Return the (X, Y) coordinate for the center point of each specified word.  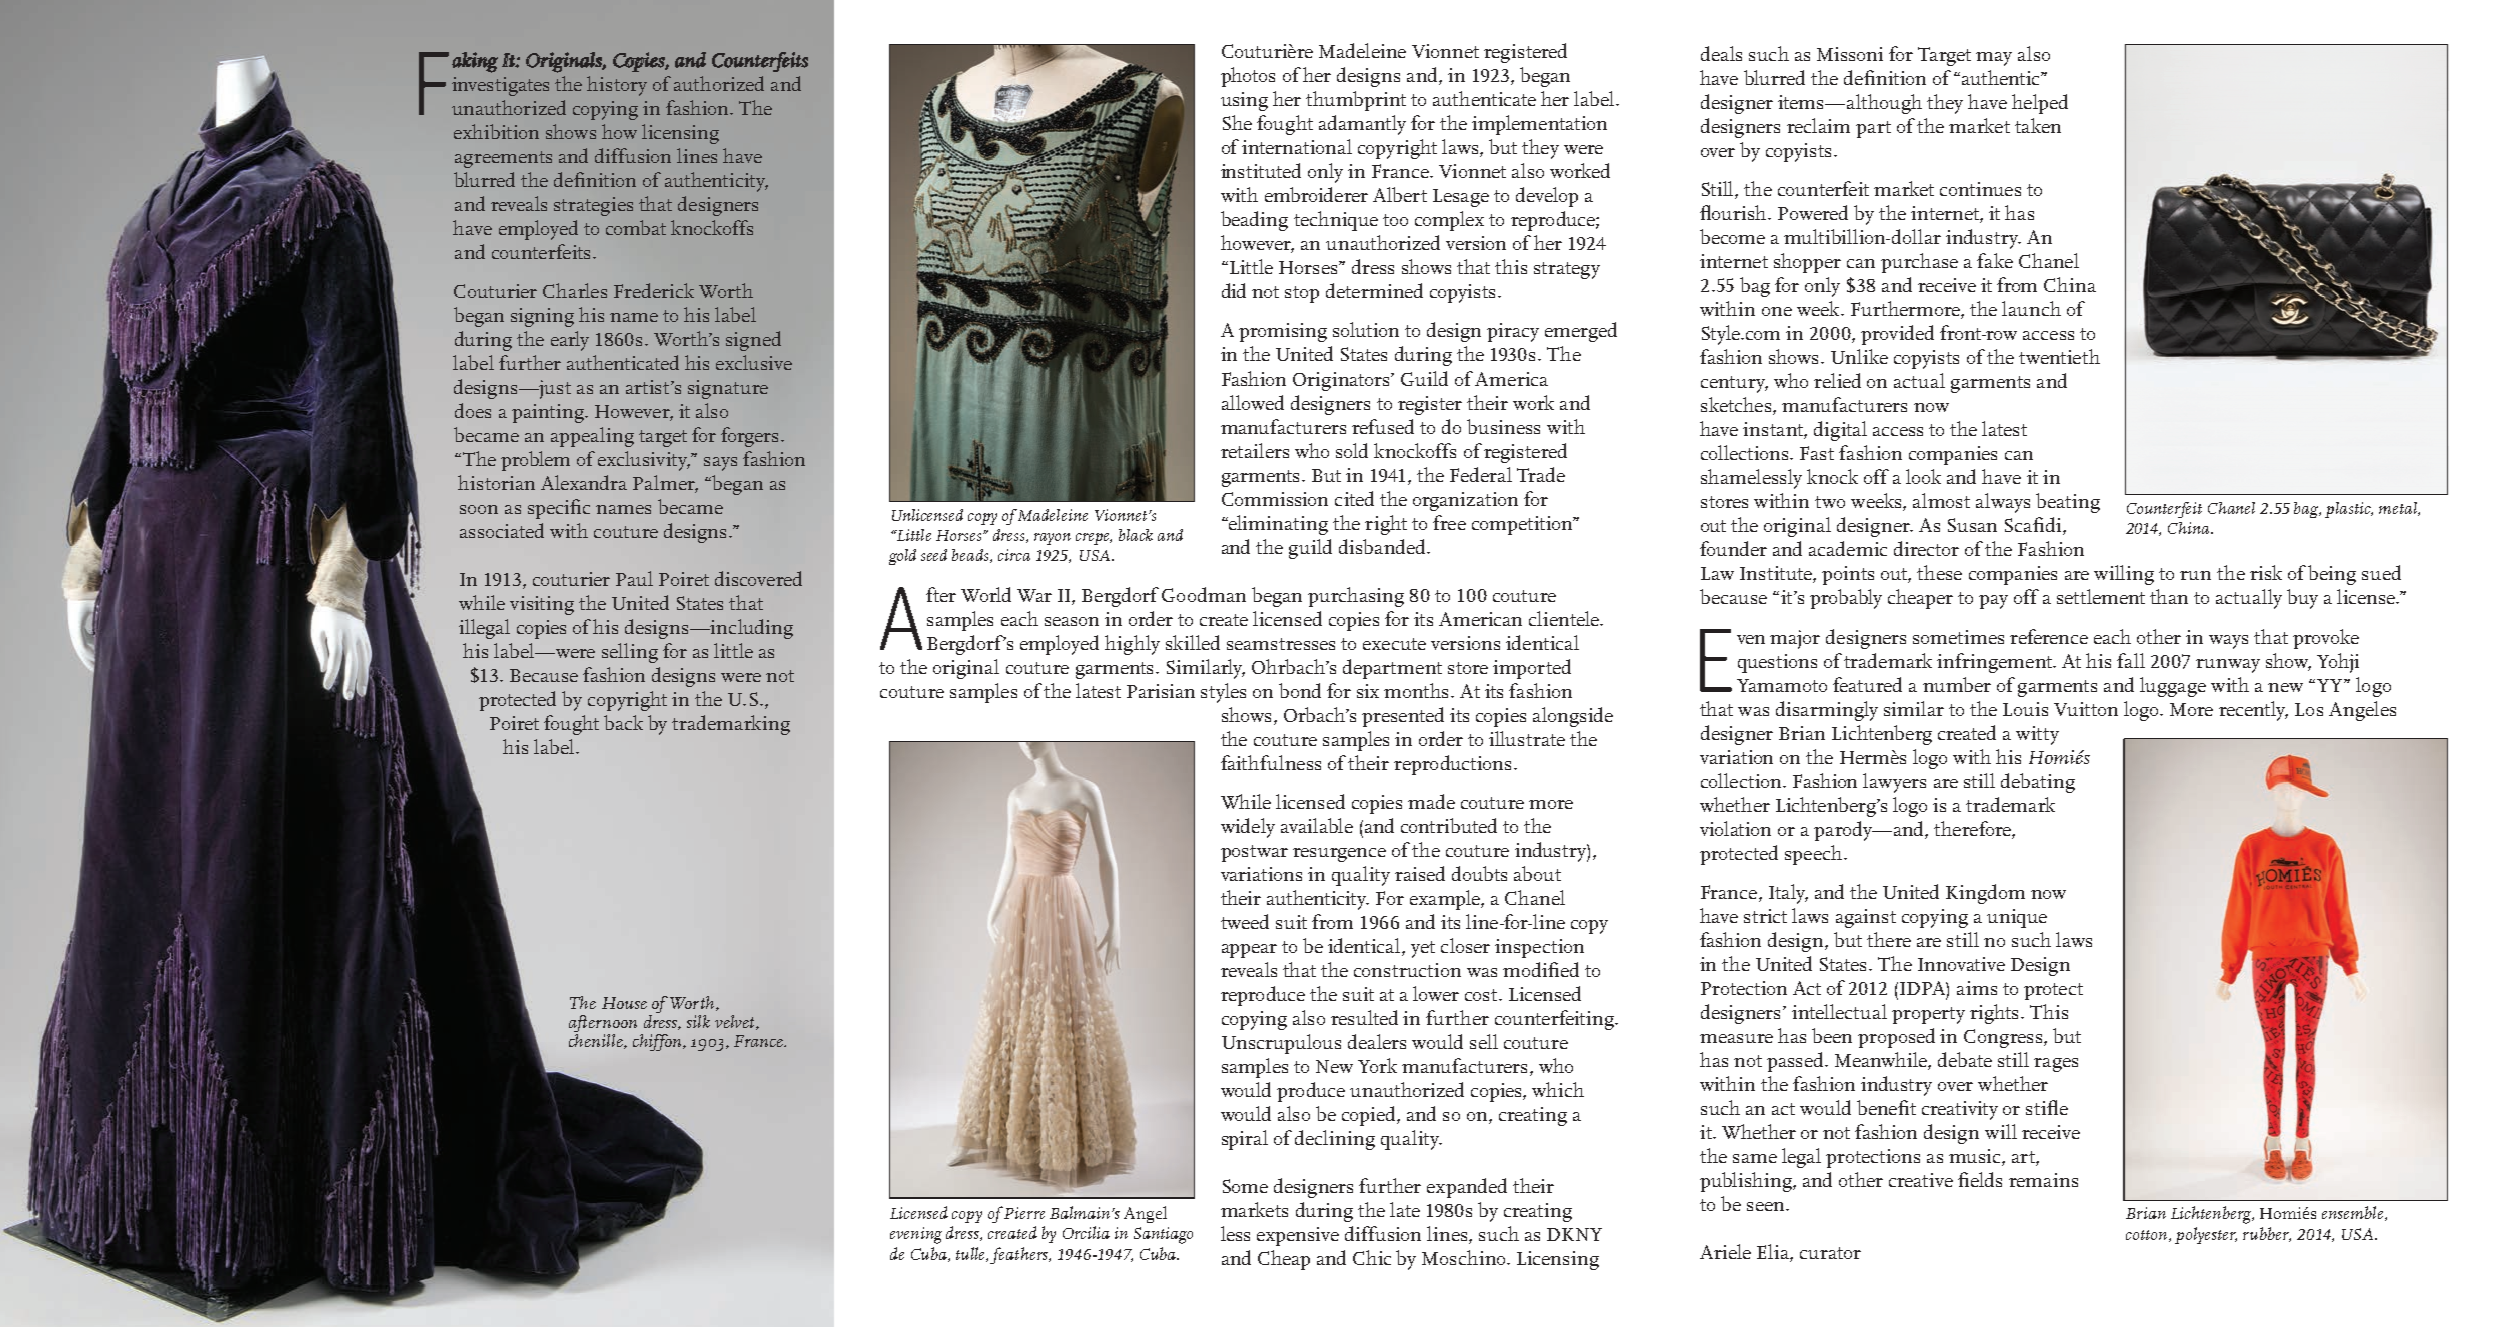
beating (2068, 503)
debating (2038, 783)
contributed (1449, 825)
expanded (1467, 1188)
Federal (1481, 474)
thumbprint (1356, 101)
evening (916, 1235)
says (720, 464)
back (623, 722)
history (617, 86)
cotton (2148, 1236)
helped (2040, 104)
